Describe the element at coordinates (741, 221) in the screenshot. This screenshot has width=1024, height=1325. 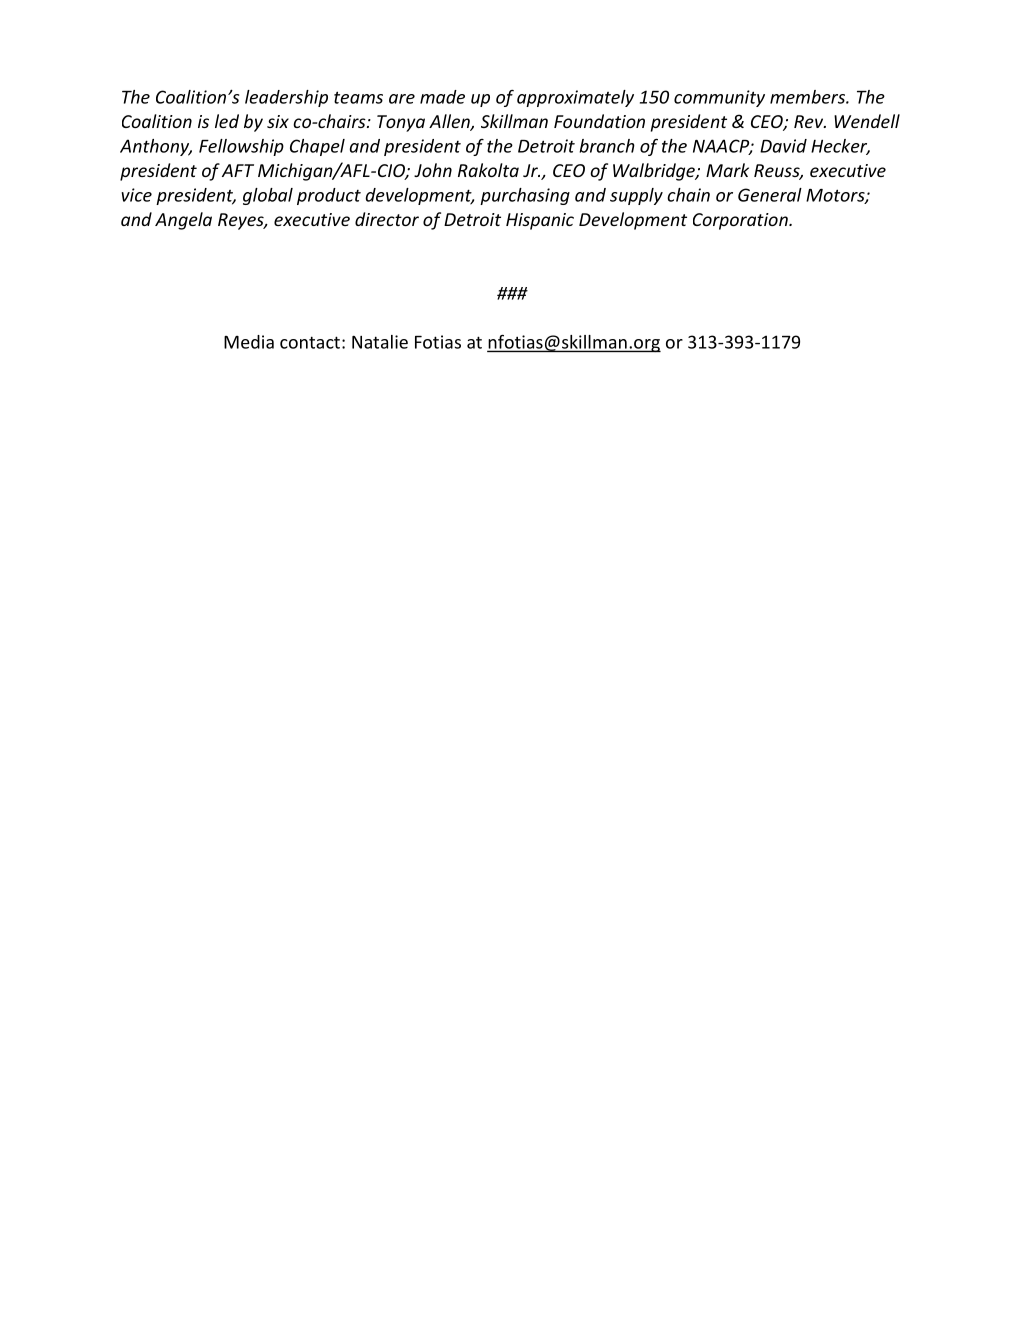
I see `Corporation` at that location.
